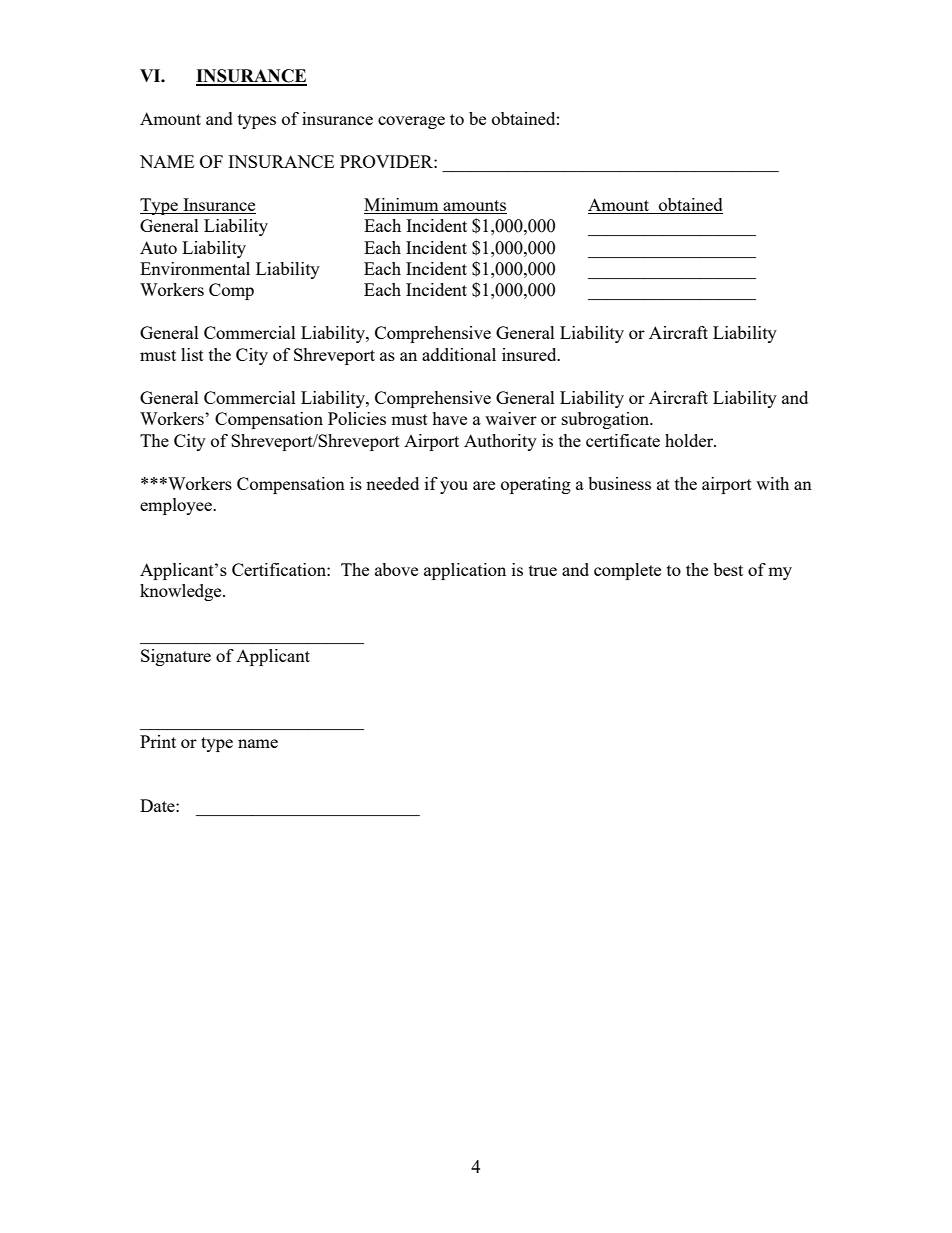 Image resolution: width=952 pixels, height=1233 pixels. Describe the element at coordinates (530, 354) in the image. I see `insured` at that location.
